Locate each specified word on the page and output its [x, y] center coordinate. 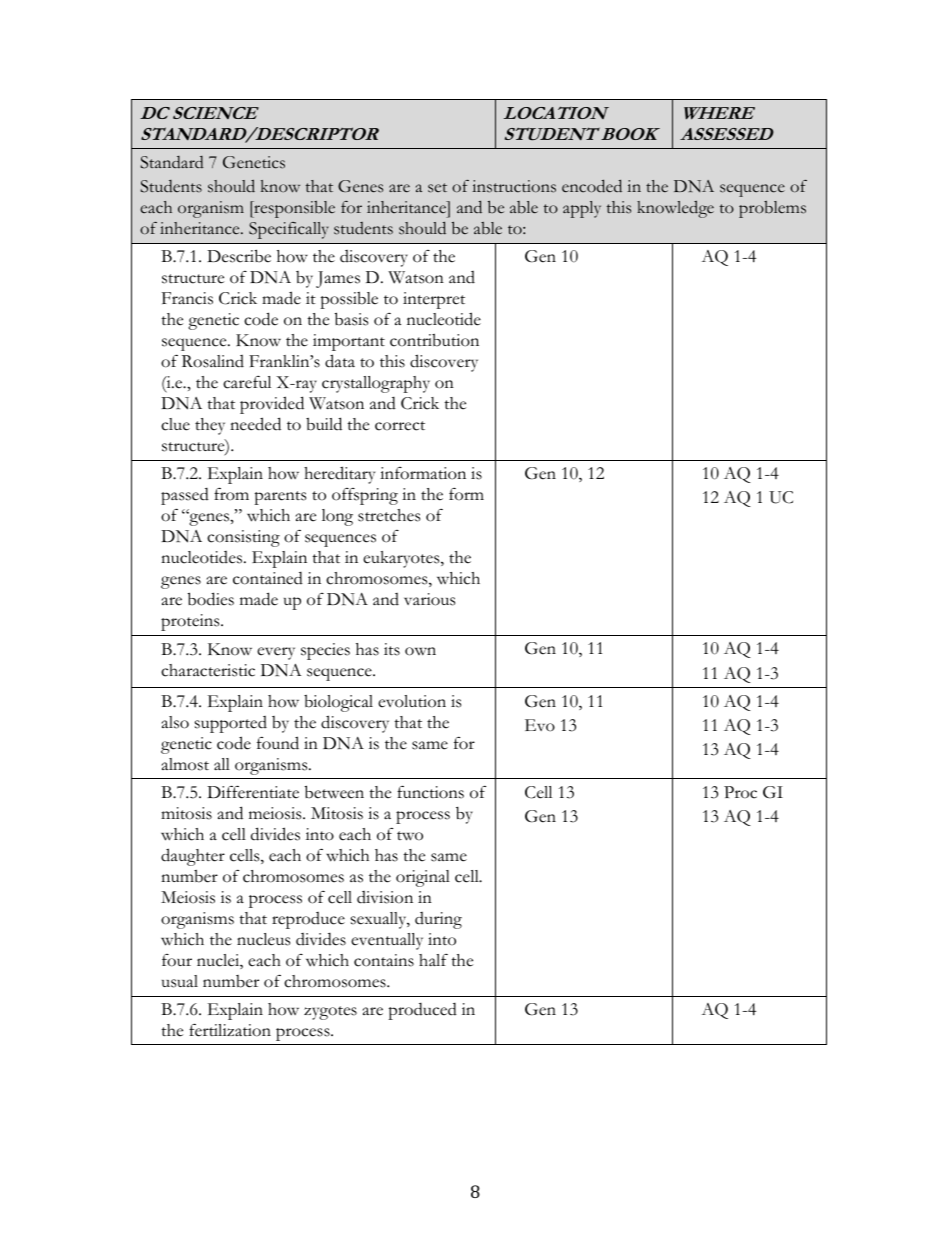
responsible [293, 209]
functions [430, 792]
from [231, 494]
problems [772, 209]
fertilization [230, 1030]
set [437, 188]
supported [231, 724]
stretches [389, 515]
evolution [412, 701]
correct [400, 426]
